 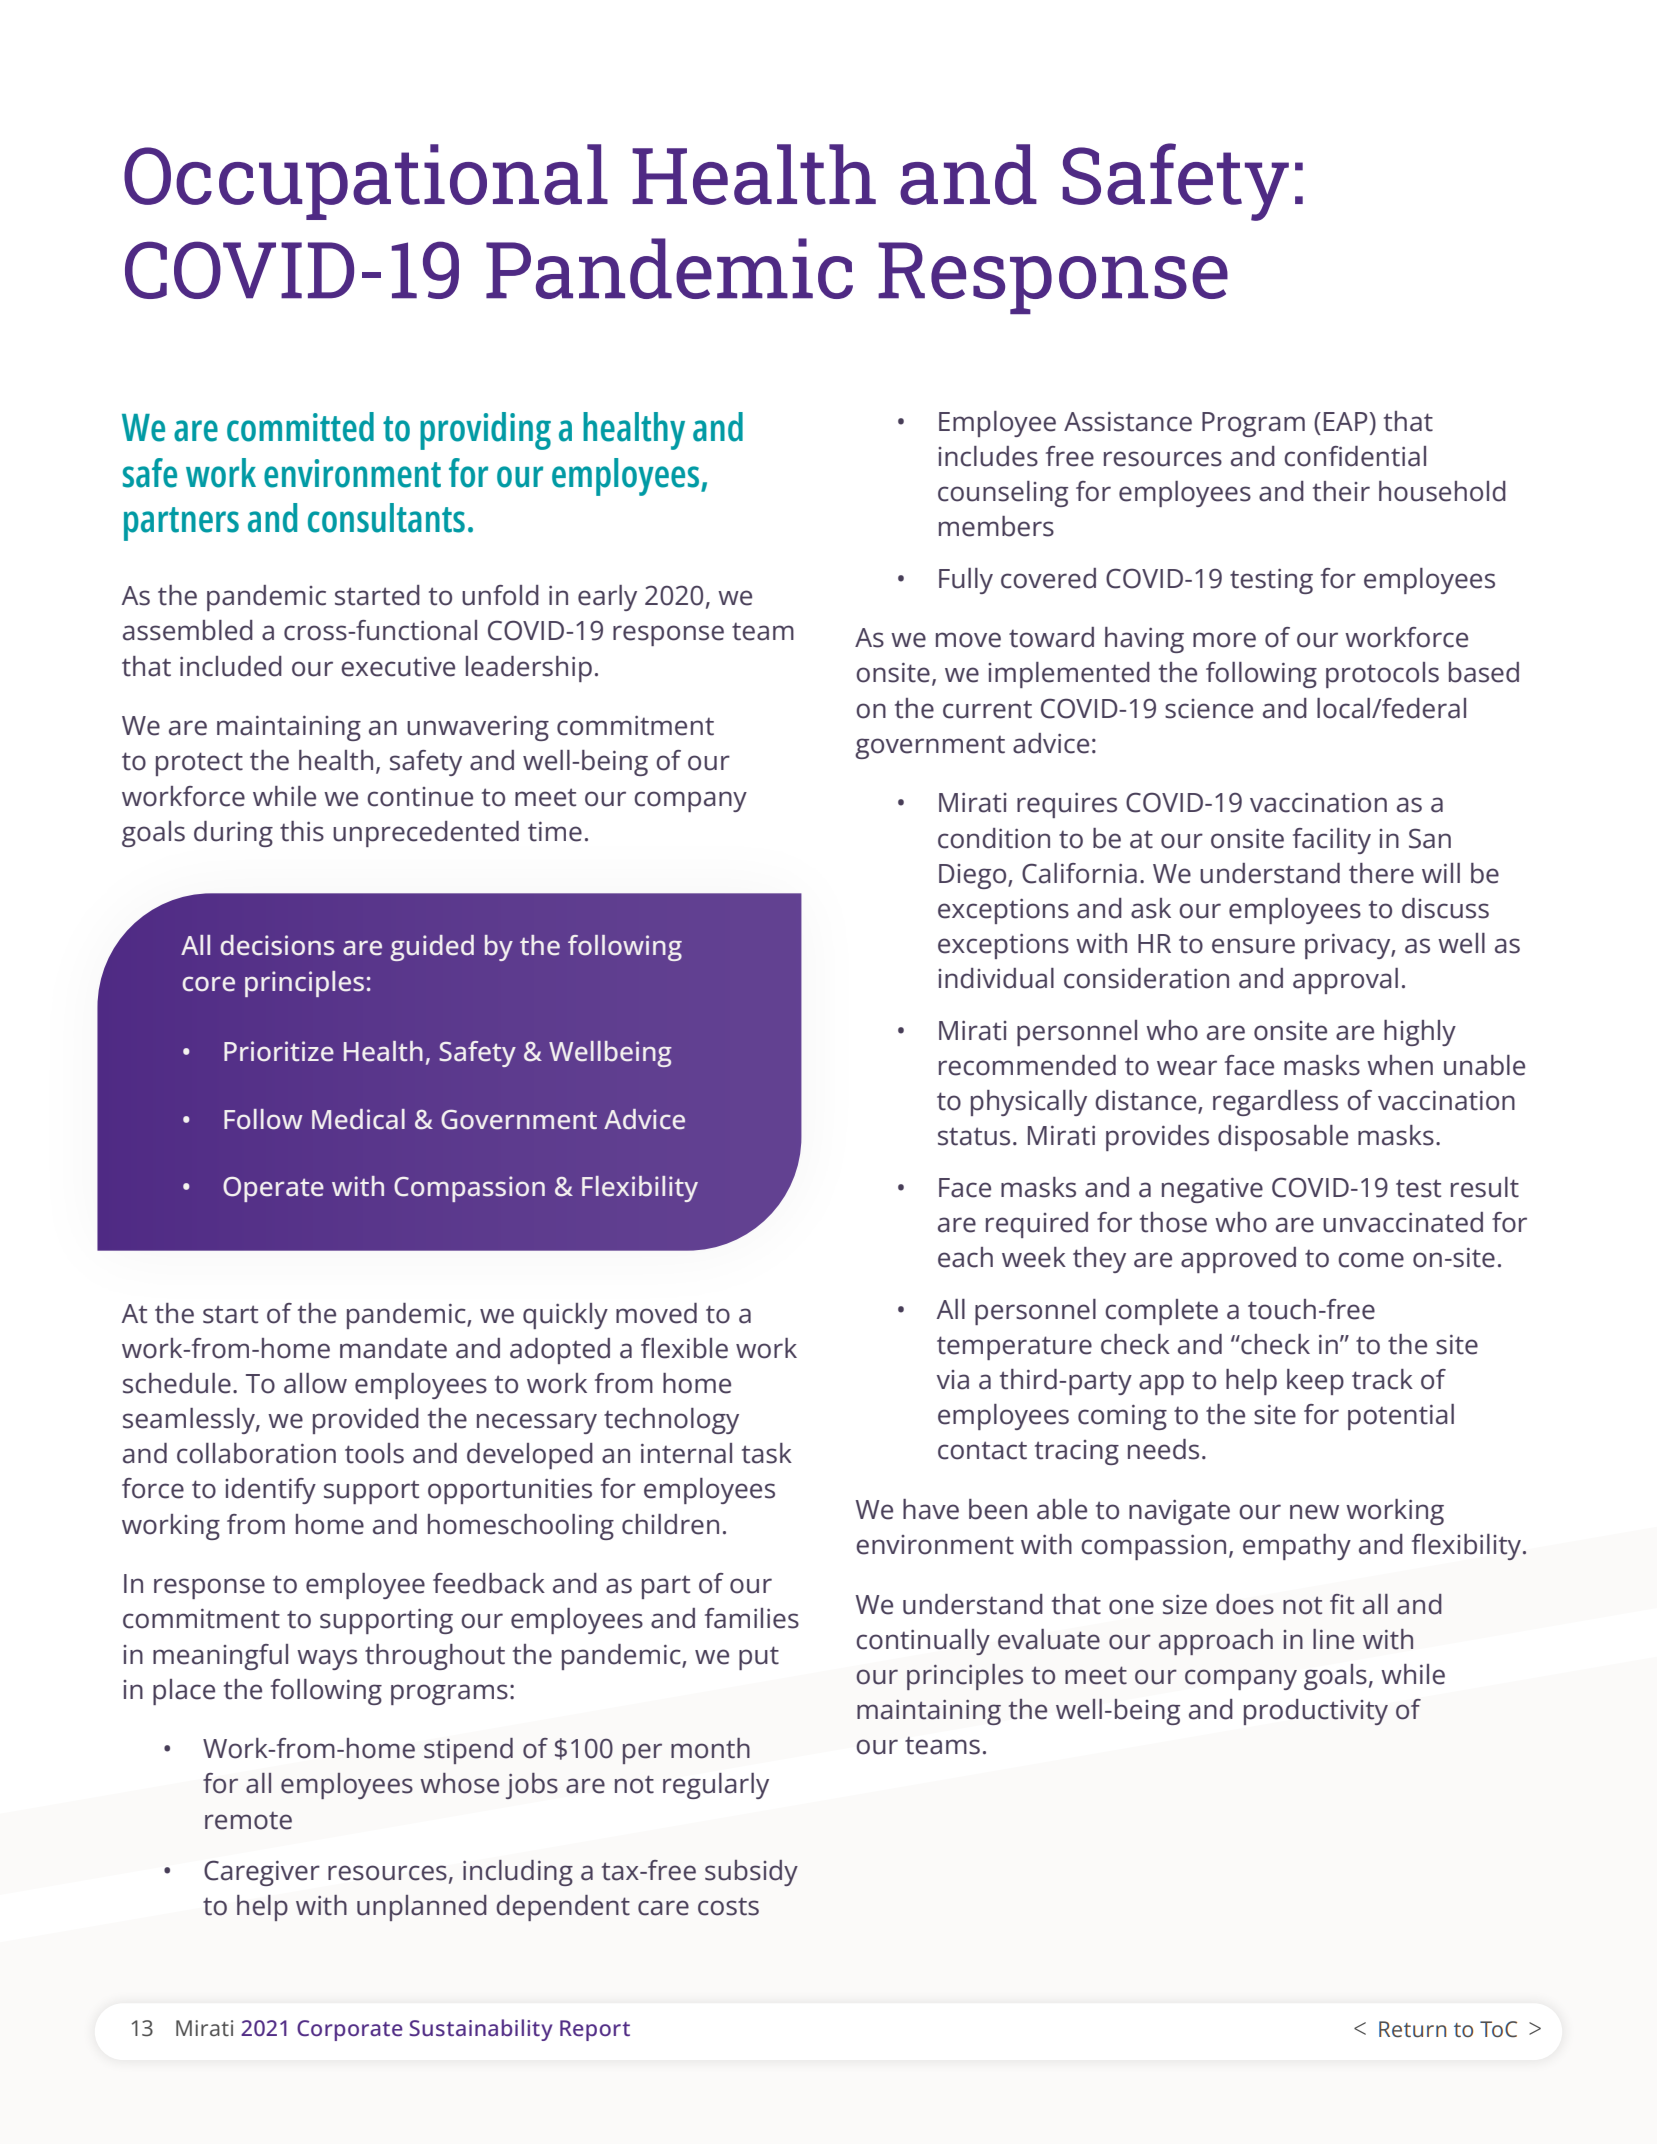 I want to click on status, so click(x=974, y=1136).
